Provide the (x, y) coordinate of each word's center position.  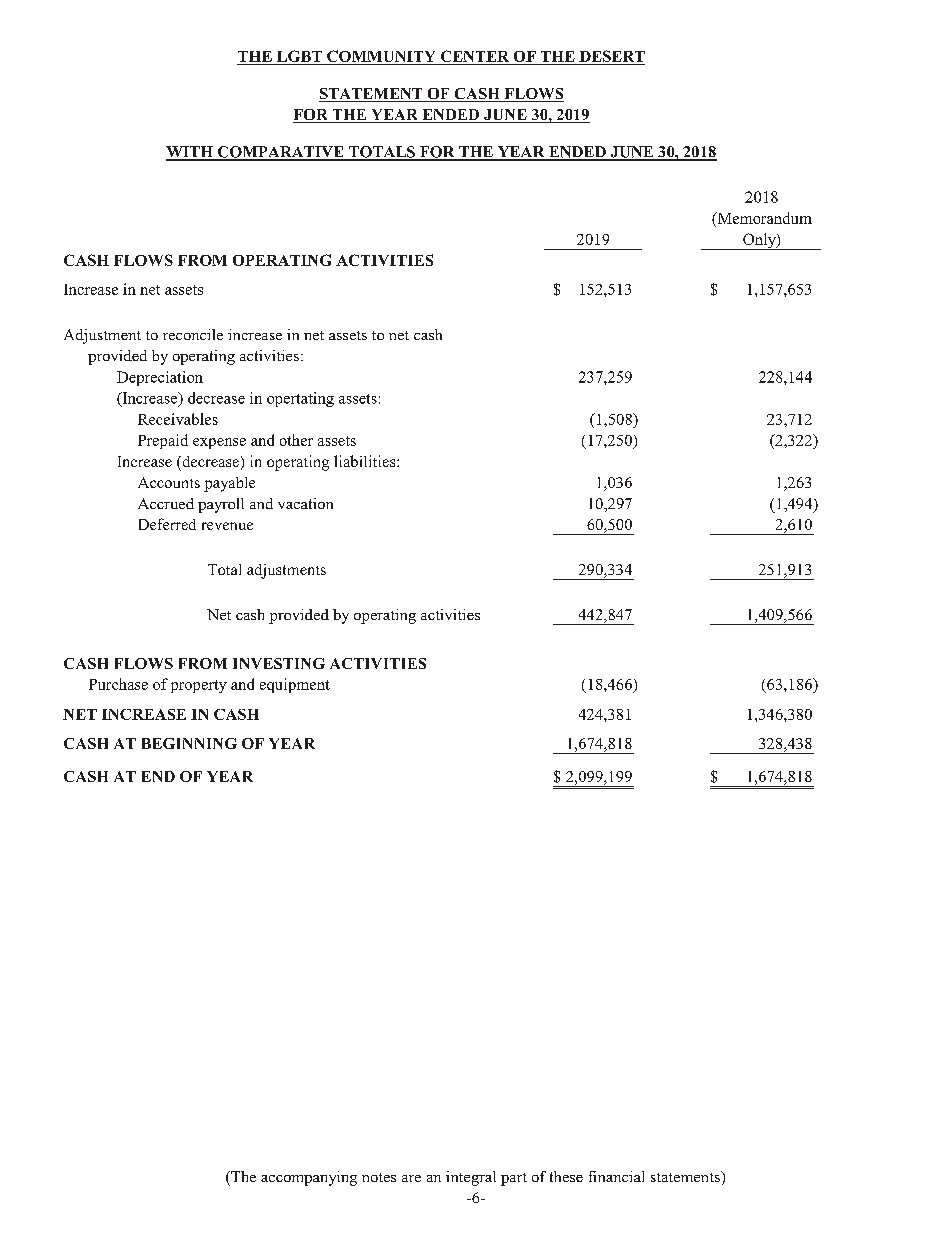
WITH (190, 153)
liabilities (366, 461)
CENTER (475, 57)
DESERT (611, 57)
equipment (295, 685)
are (411, 1178)
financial (616, 1176)
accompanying (309, 1178)
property (199, 686)
